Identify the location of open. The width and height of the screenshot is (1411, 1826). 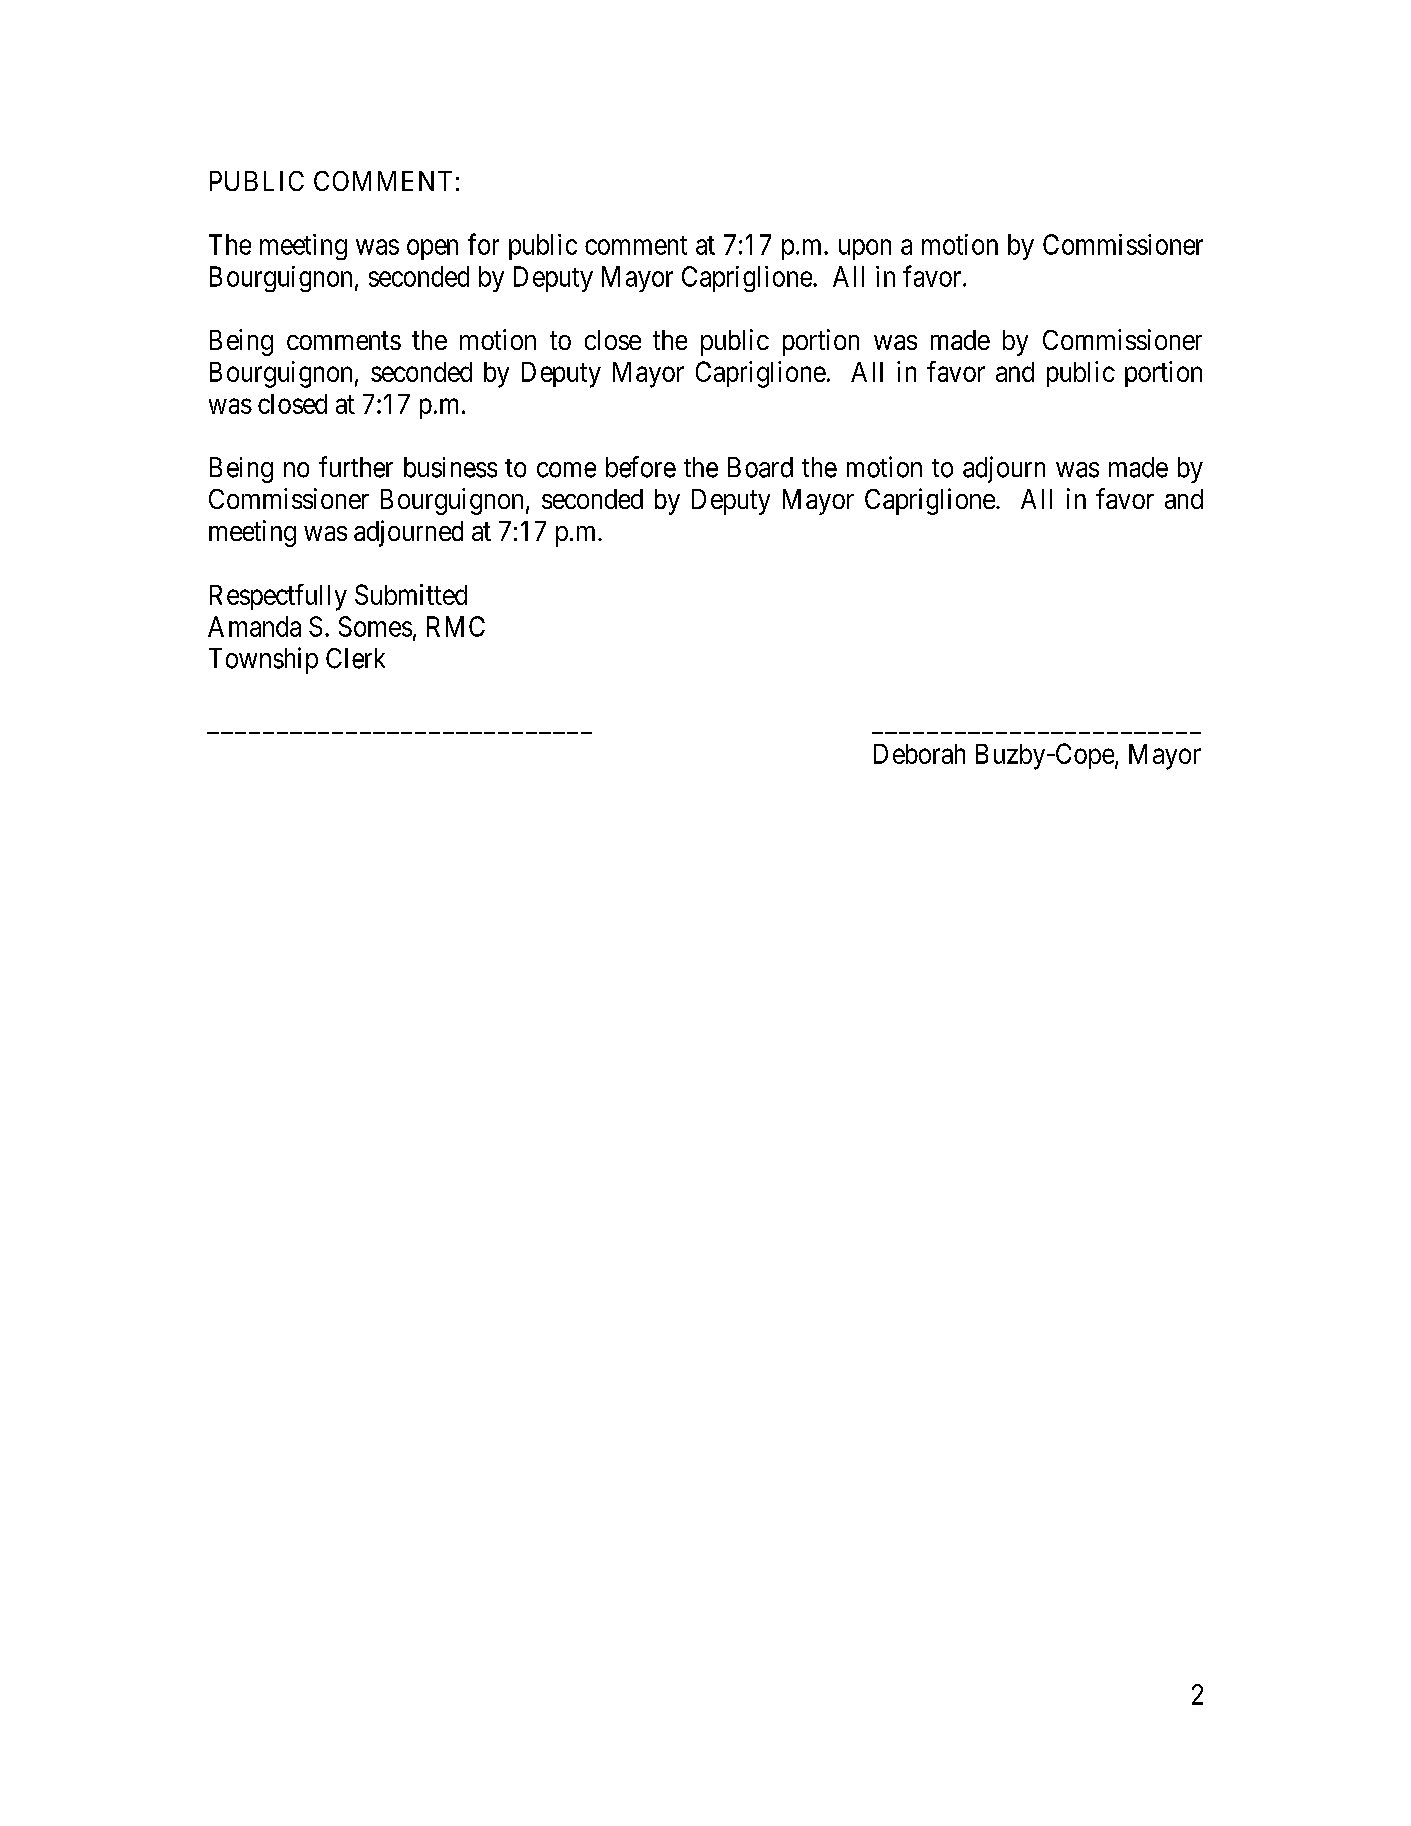
(432, 249).
